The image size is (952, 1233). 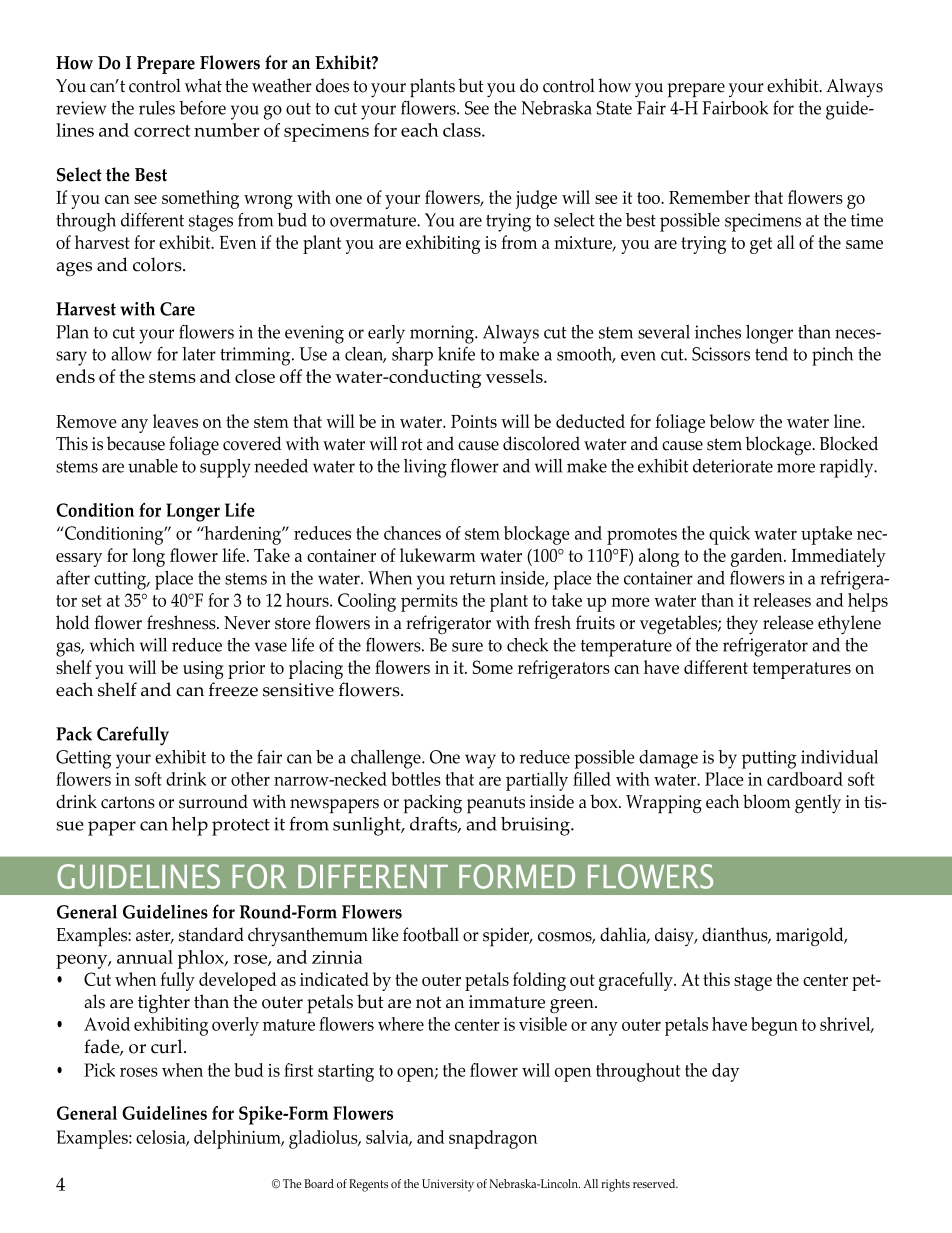 What do you see at coordinates (463, 130) in the document?
I see `class` at bounding box center [463, 130].
